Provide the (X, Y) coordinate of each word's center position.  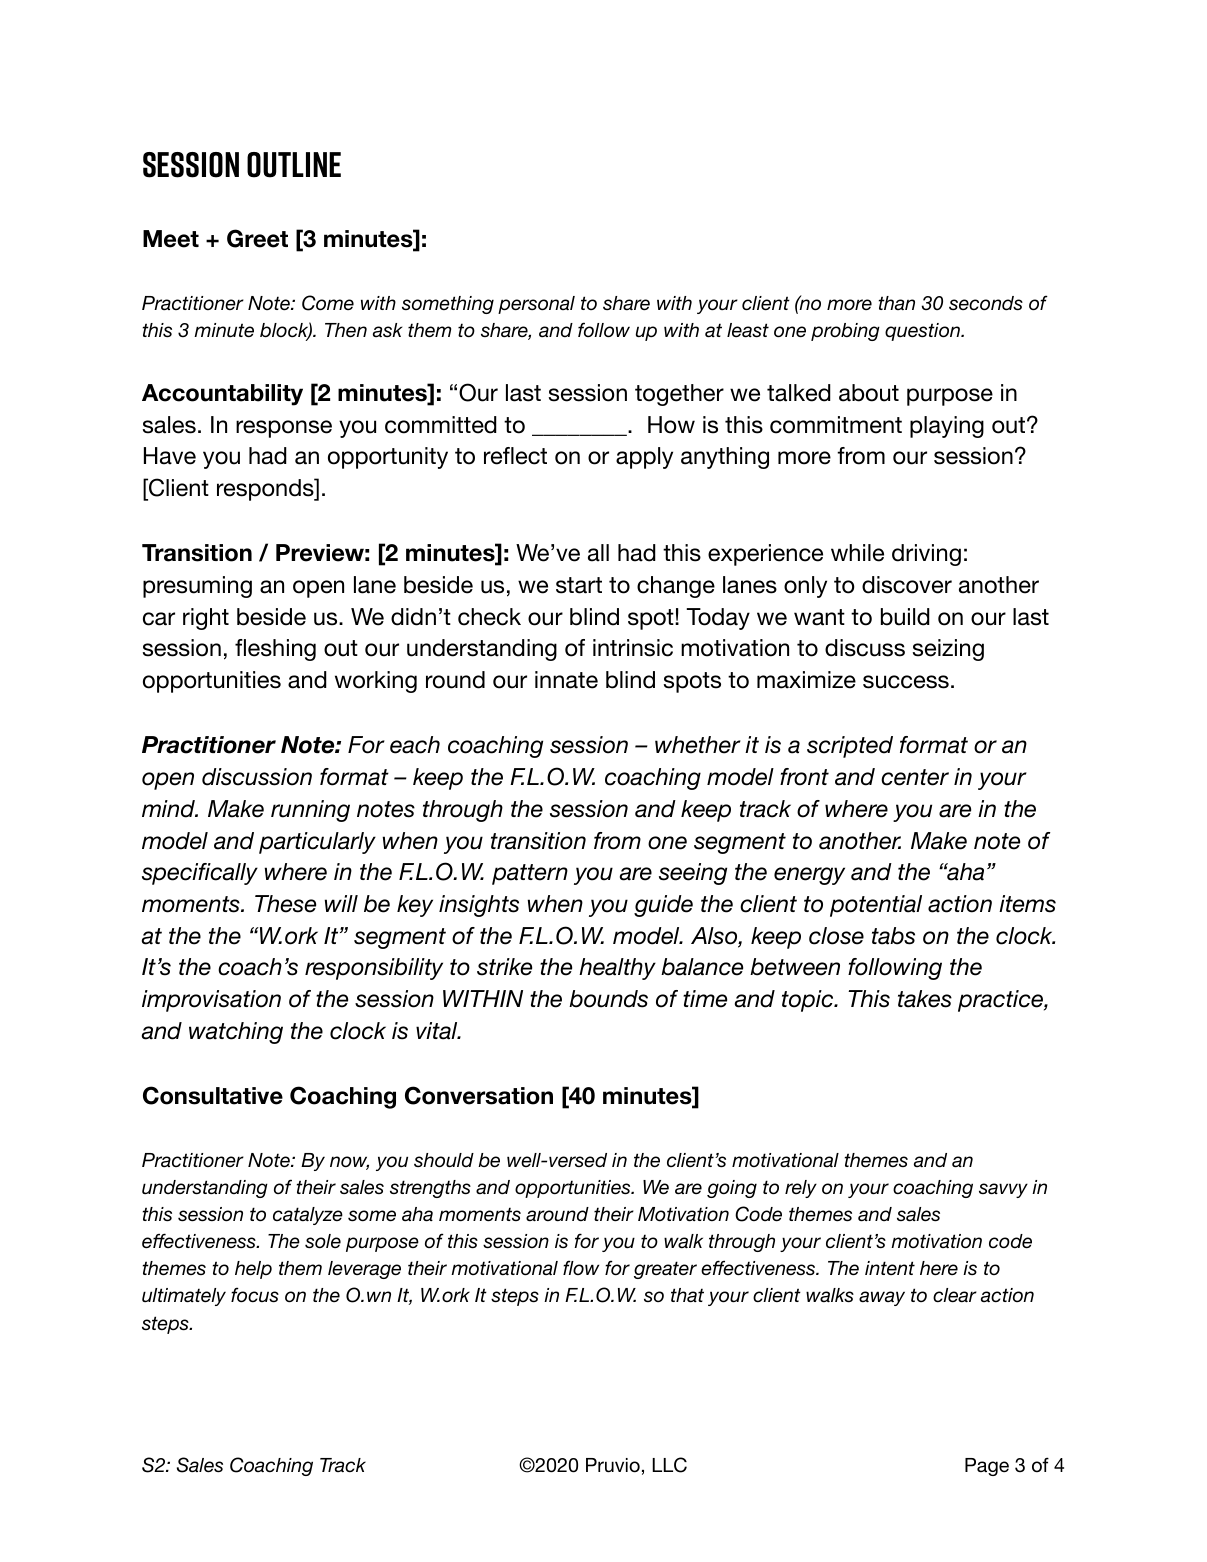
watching (236, 1033)
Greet (257, 238)
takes (925, 999)
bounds (608, 999)
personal (536, 305)
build (905, 617)
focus (255, 1295)
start (579, 585)
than (897, 303)
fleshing (275, 650)
